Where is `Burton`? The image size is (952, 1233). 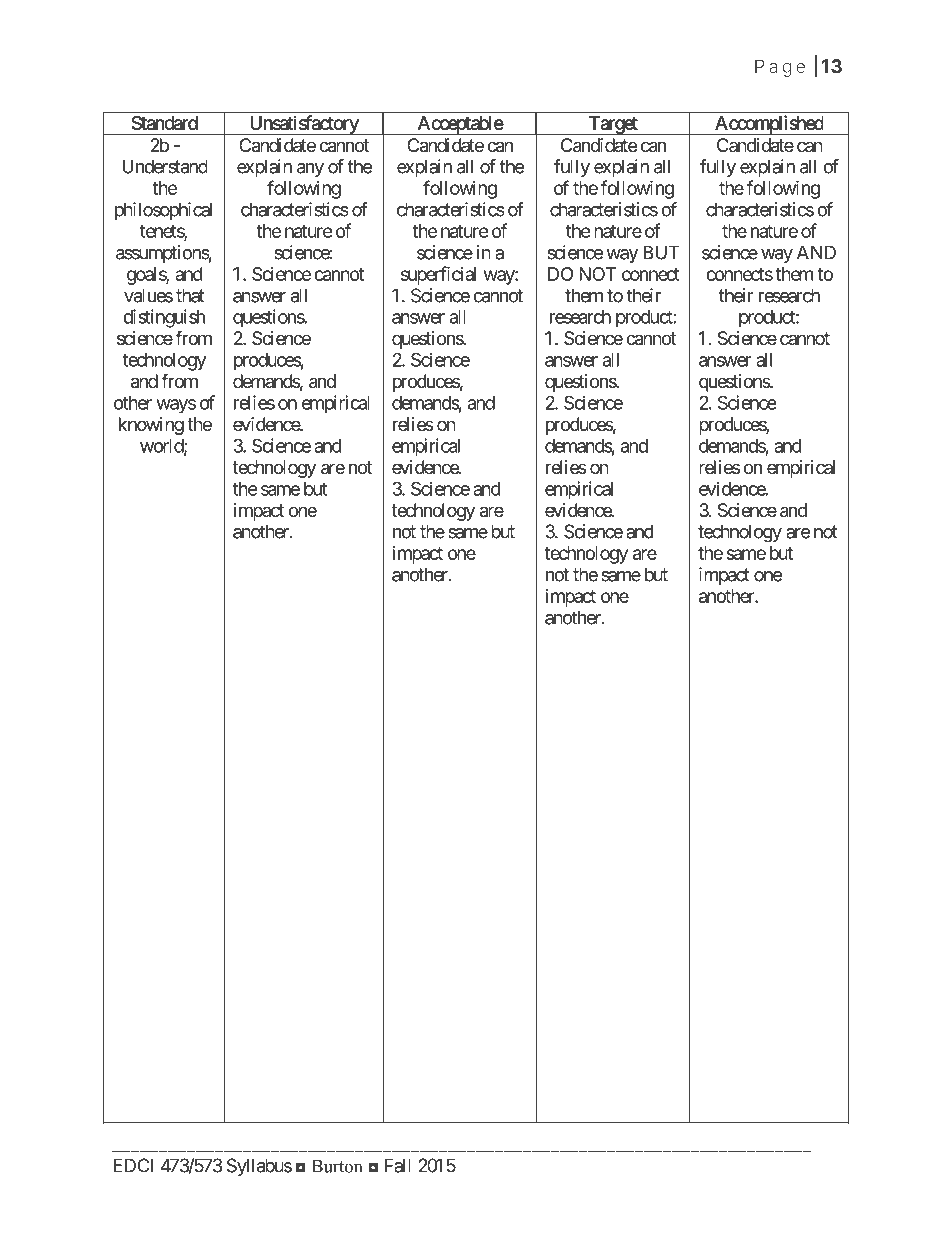 Burton is located at coordinates (337, 1166).
